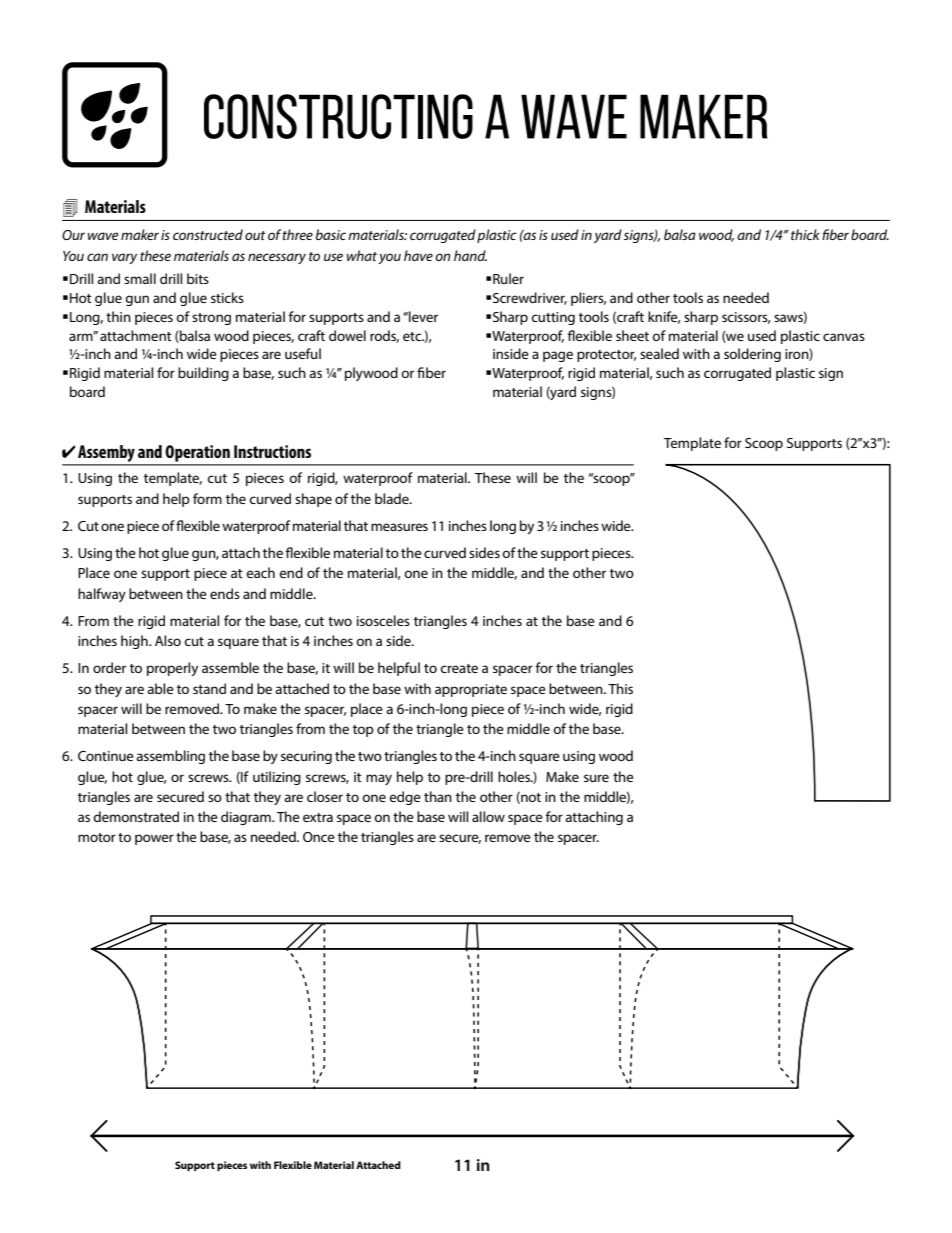 This page has width=952, height=1233. What do you see at coordinates (338, 116) in the page?
I see `Constructing` at bounding box center [338, 116].
